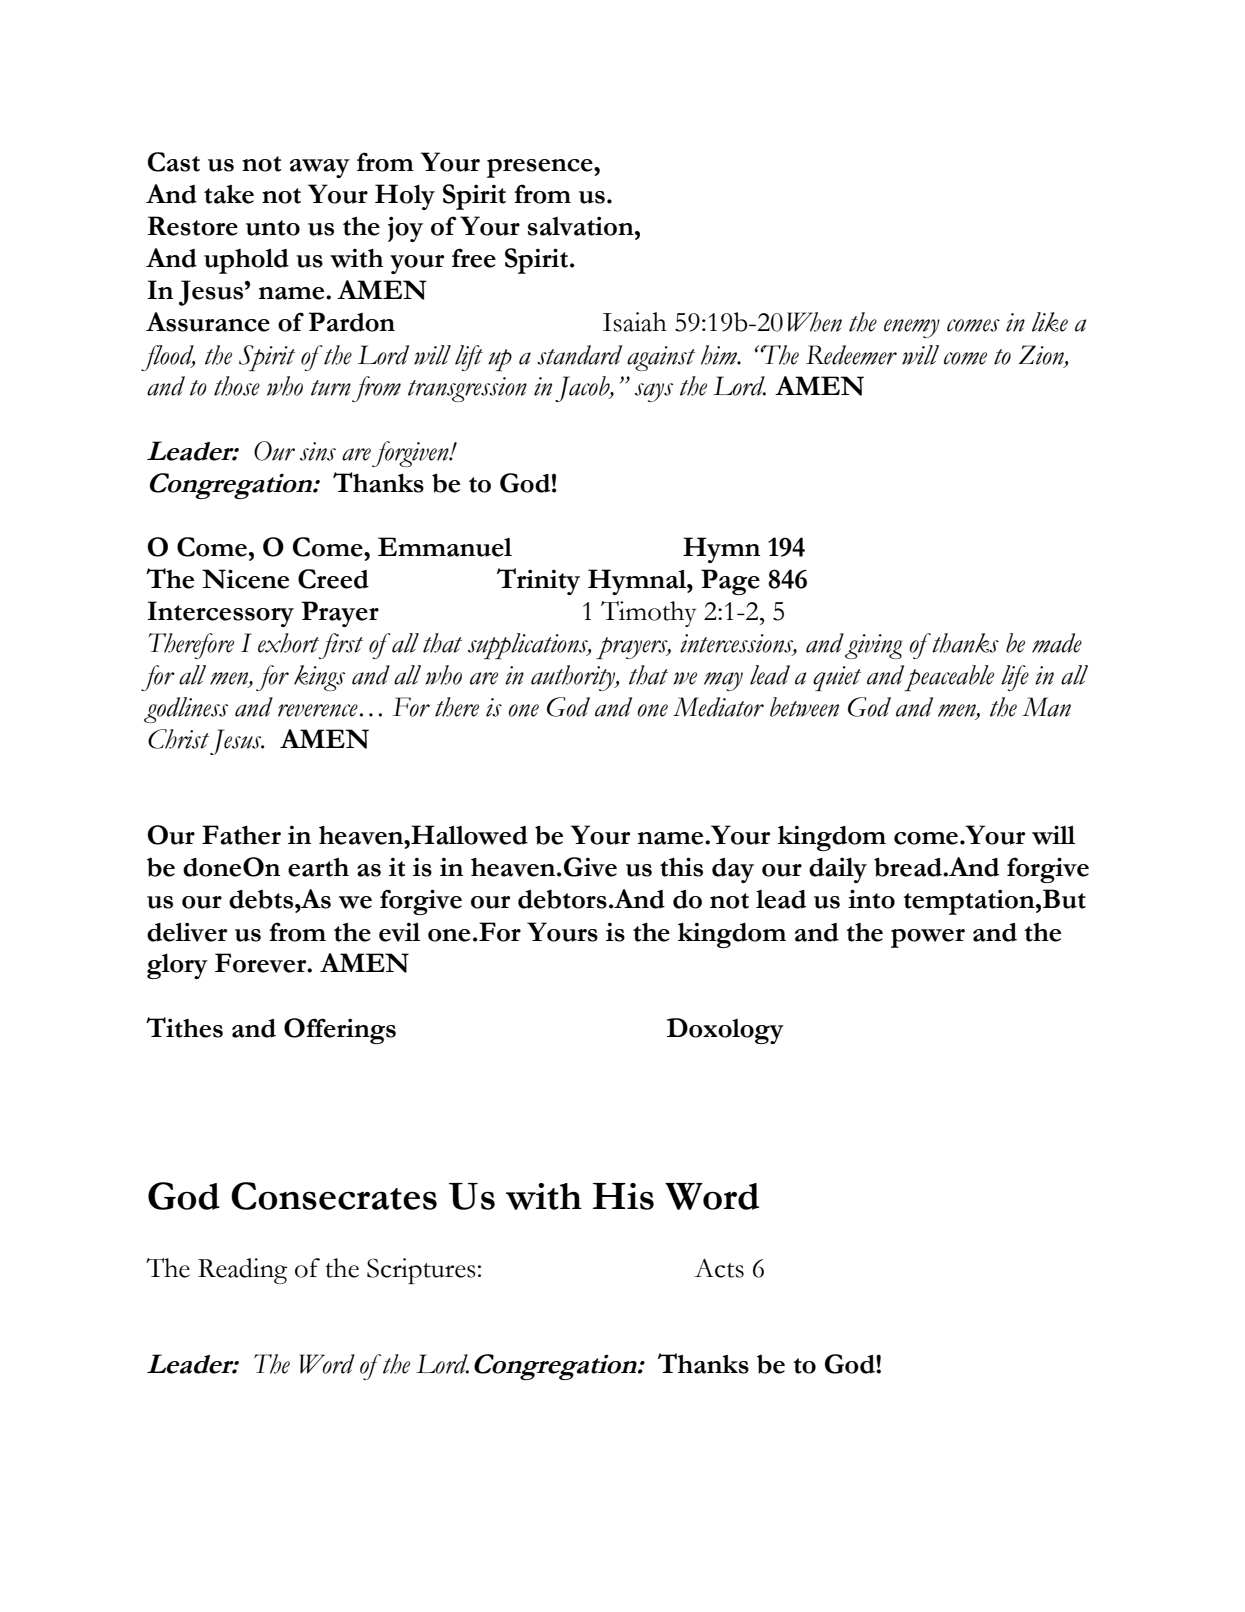  I want to click on peaceable, so click(949, 678).
